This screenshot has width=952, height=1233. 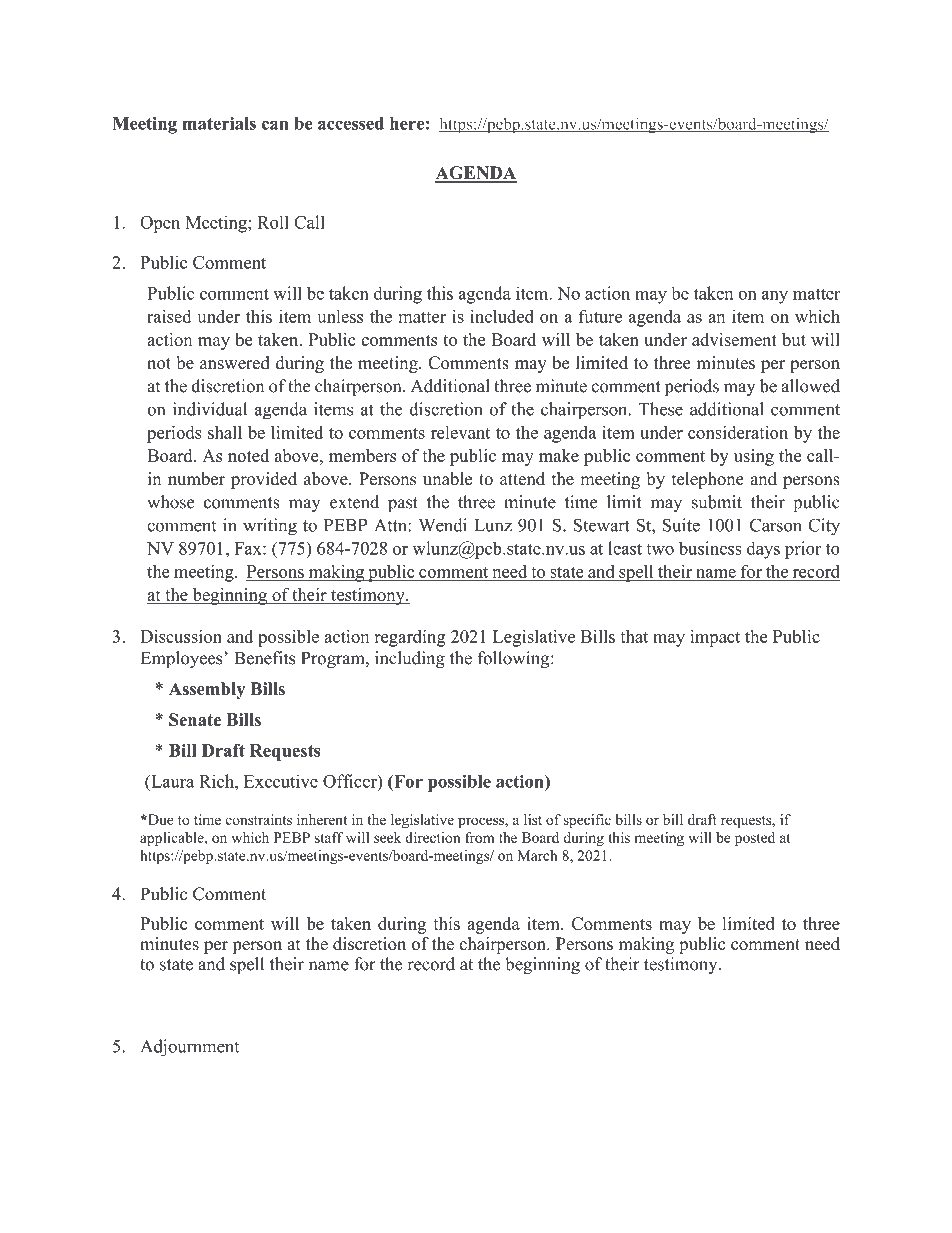 What do you see at coordinates (755, 839) in the screenshot?
I see `posted` at bounding box center [755, 839].
